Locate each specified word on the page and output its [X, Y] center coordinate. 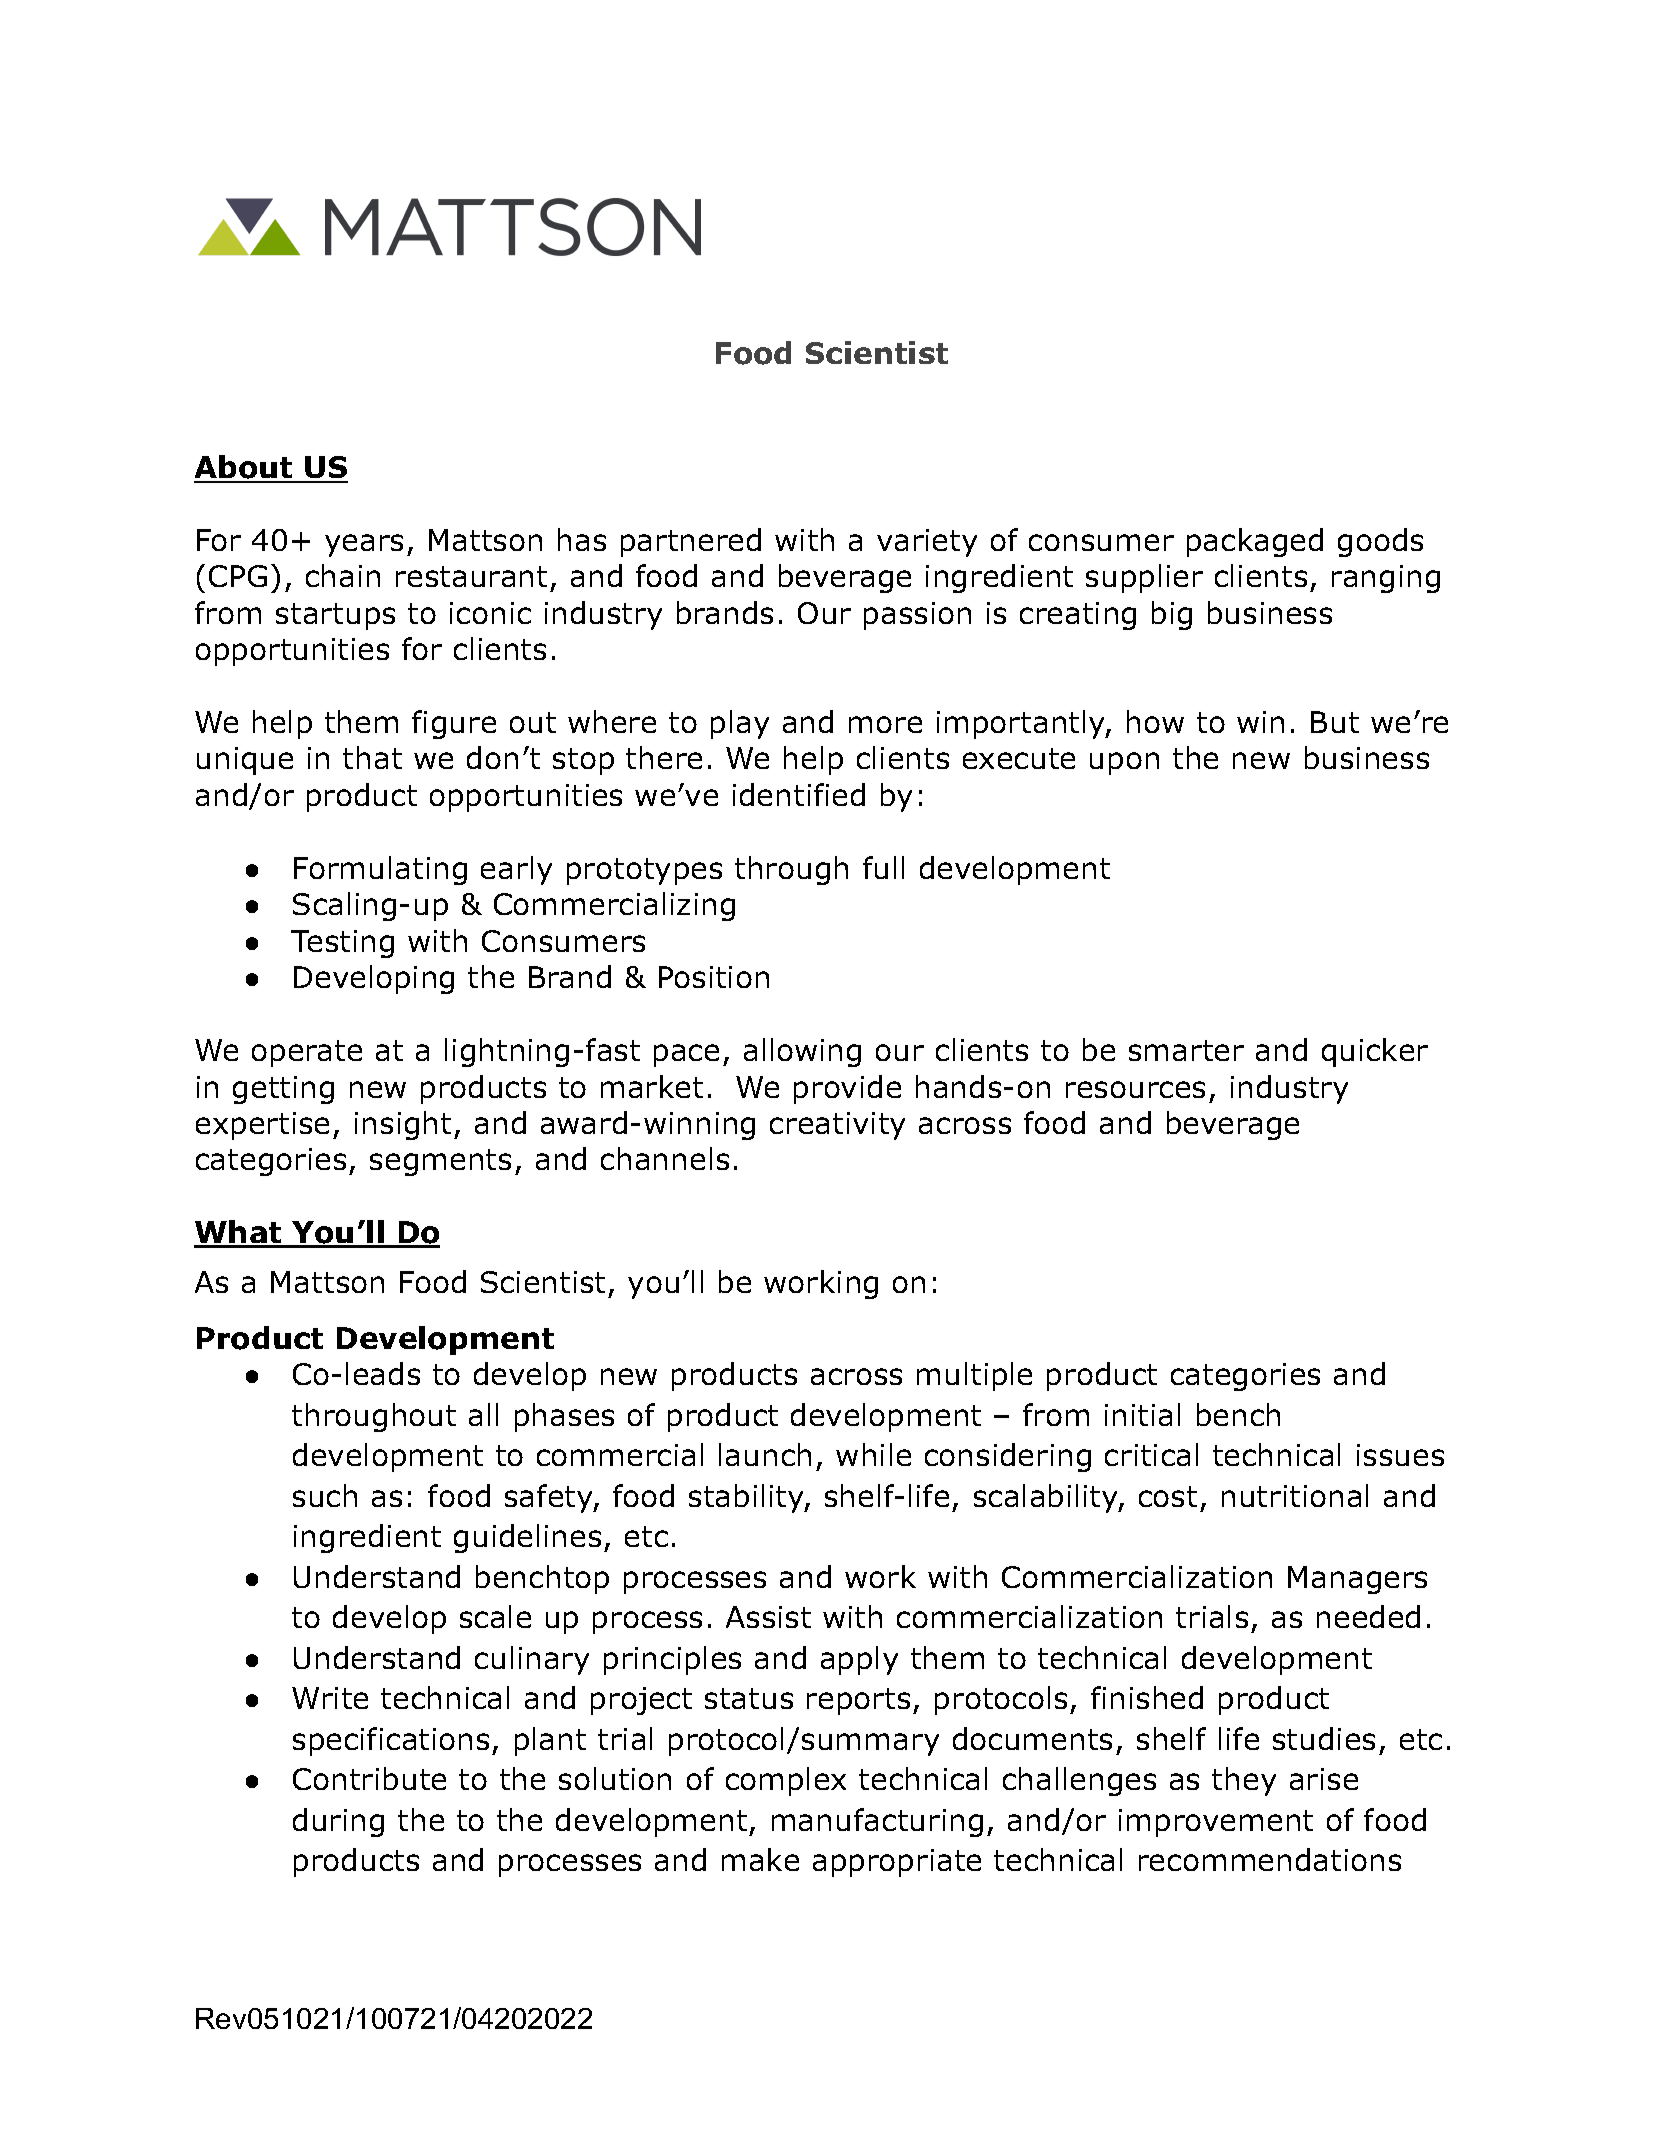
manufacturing [877, 1822]
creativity [837, 1126]
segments [440, 1162]
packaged [1255, 542]
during [338, 1822]
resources [1135, 1089]
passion [917, 616]
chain [343, 575]
